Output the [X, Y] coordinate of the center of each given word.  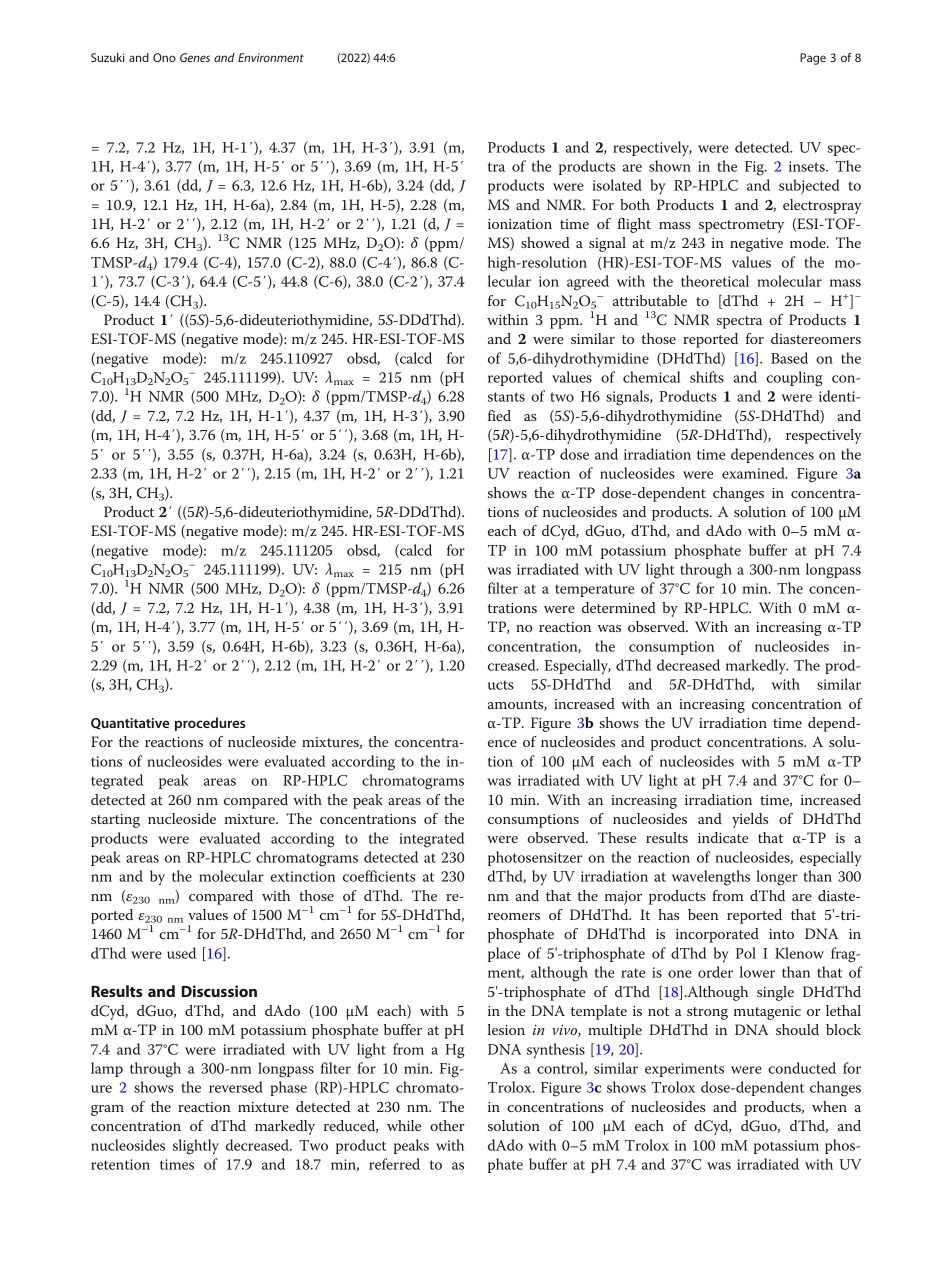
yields [750, 820]
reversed [236, 1087]
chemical [651, 377]
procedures [210, 724]
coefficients [379, 876]
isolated [617, 185]
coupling [794, 379]
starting [115, 821]
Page [813, 59]
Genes [195, 57]
